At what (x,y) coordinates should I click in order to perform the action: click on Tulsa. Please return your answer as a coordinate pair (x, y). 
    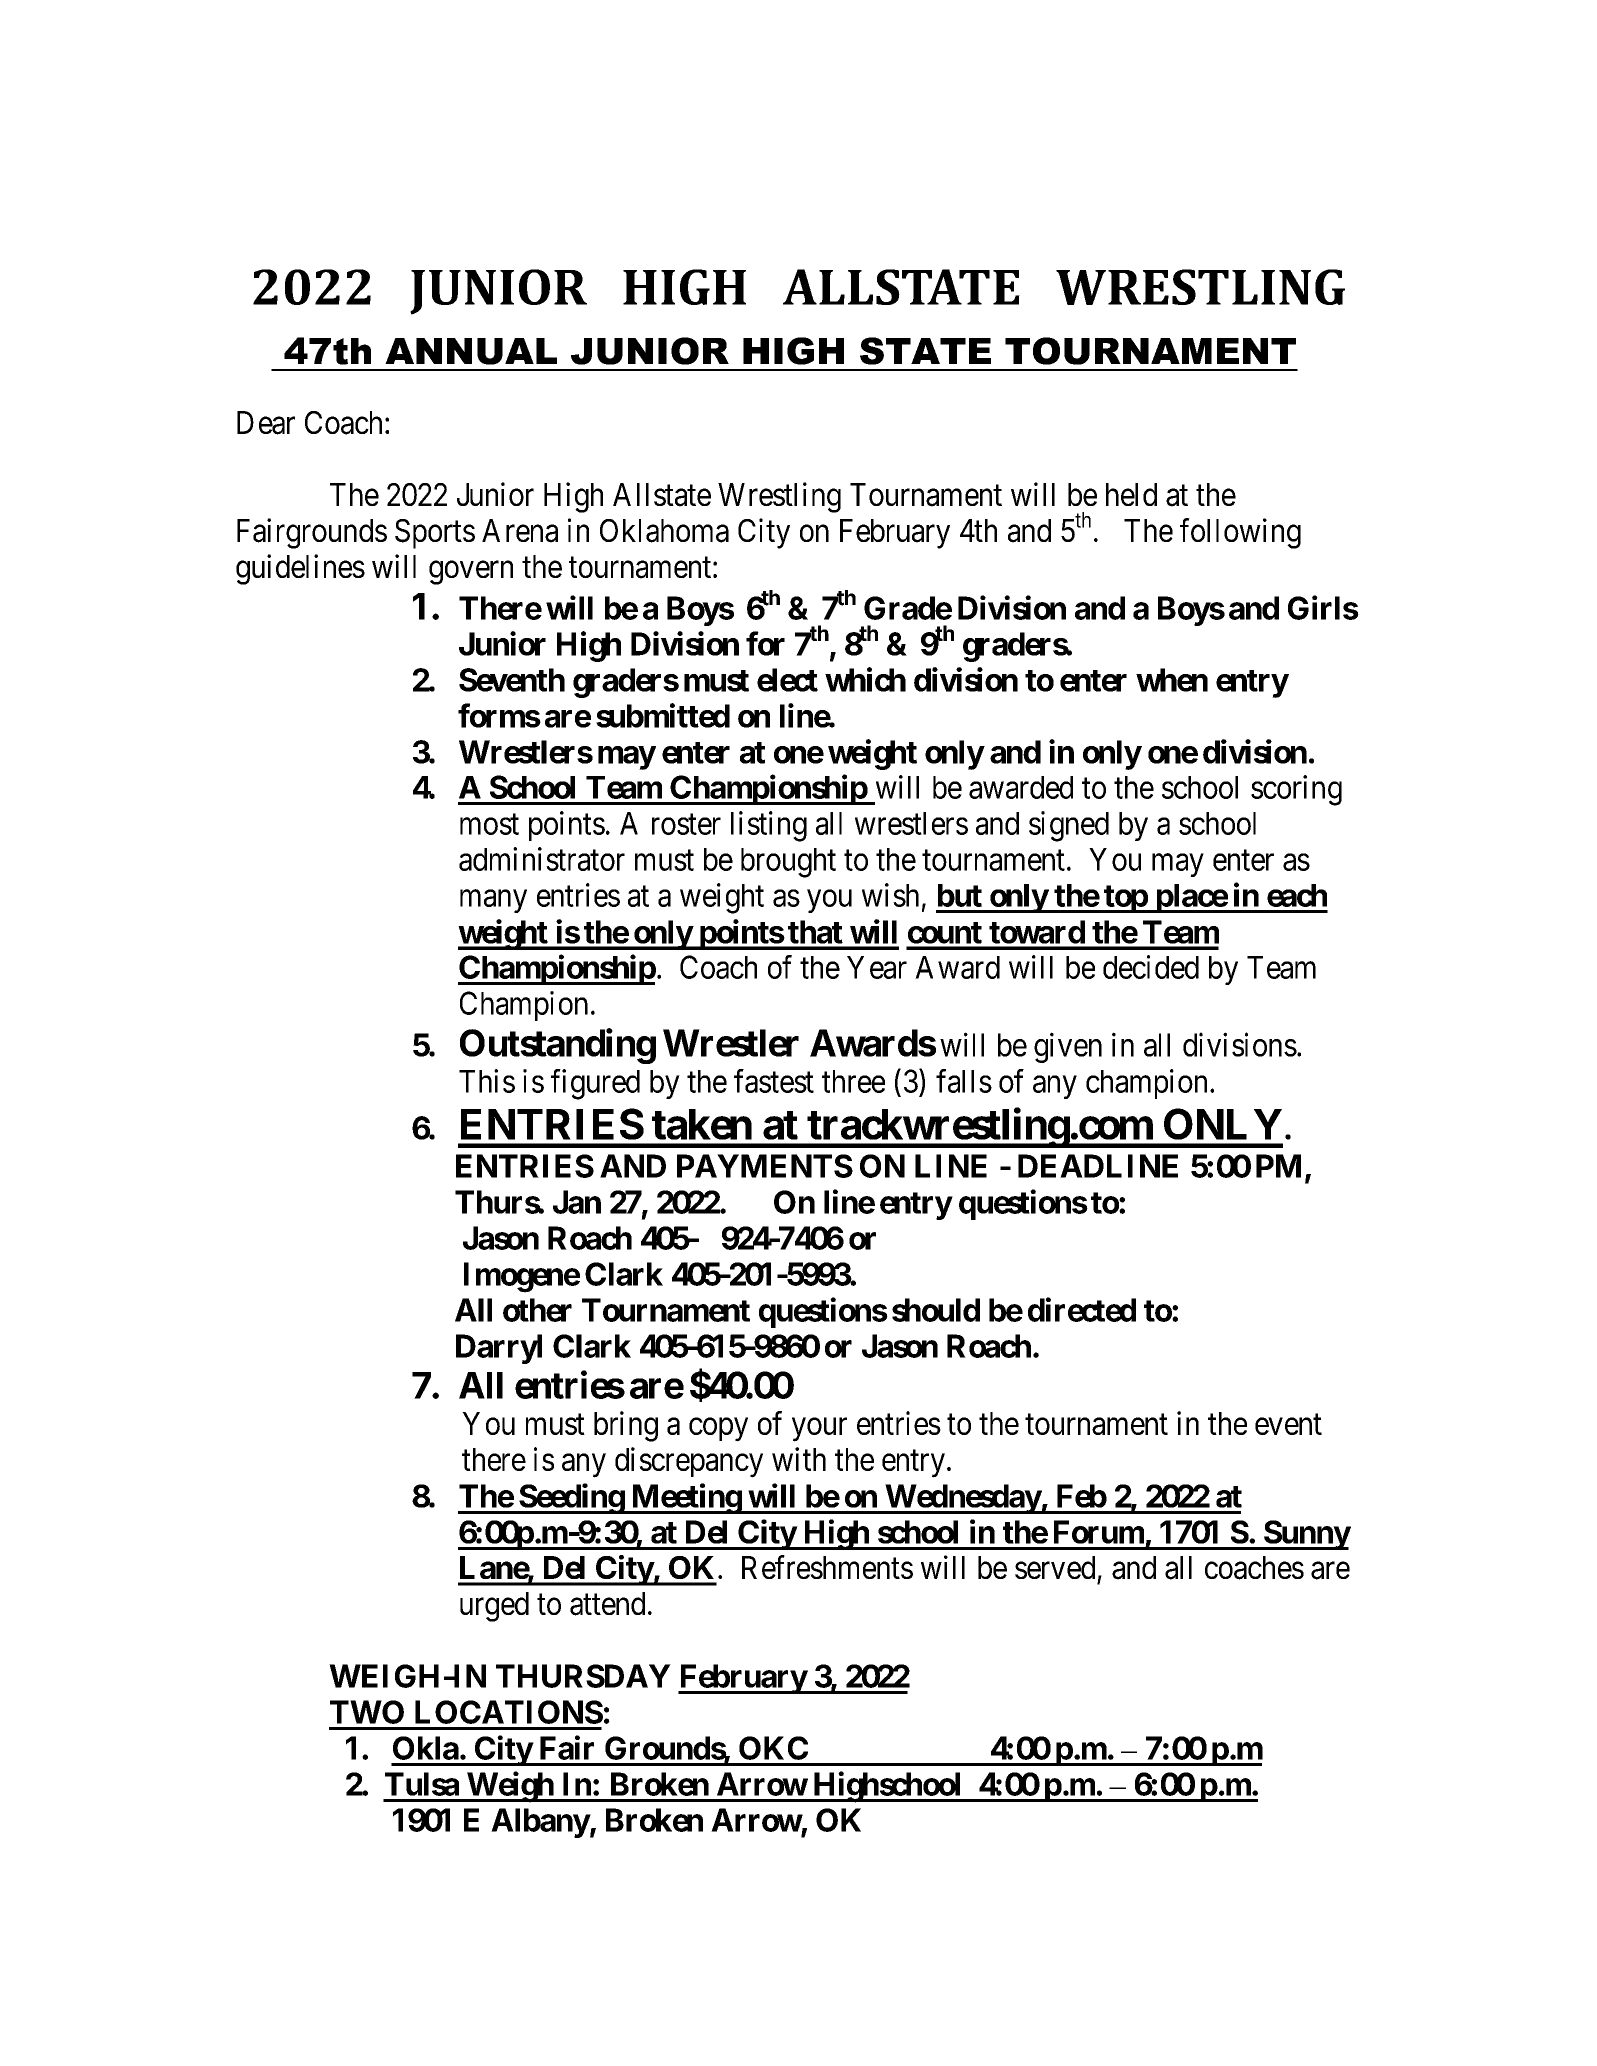
    Looking at the image, I should click on (422, 1784).
